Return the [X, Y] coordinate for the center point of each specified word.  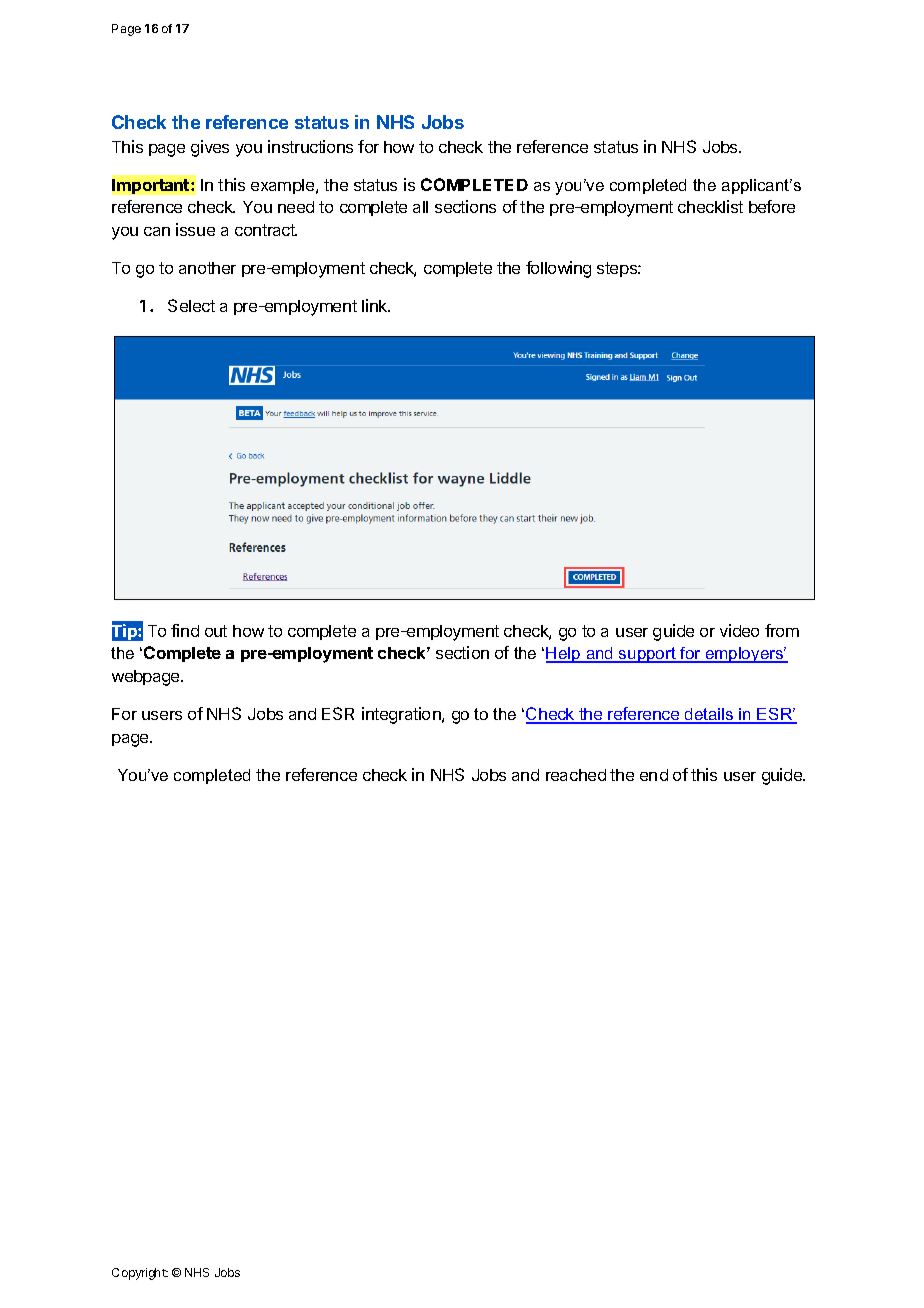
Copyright [140, 1274]
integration [402, 715]
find [185, 630]
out [216, 631]
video [739, 630]
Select [191, 305]
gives [210, 148]
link [376, 305]
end [654, 775]
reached [576, 775]
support [647, 655]
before [772, 206]
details [709, 715]
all [420, 207]
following [558, 269]
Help [564, 655]
